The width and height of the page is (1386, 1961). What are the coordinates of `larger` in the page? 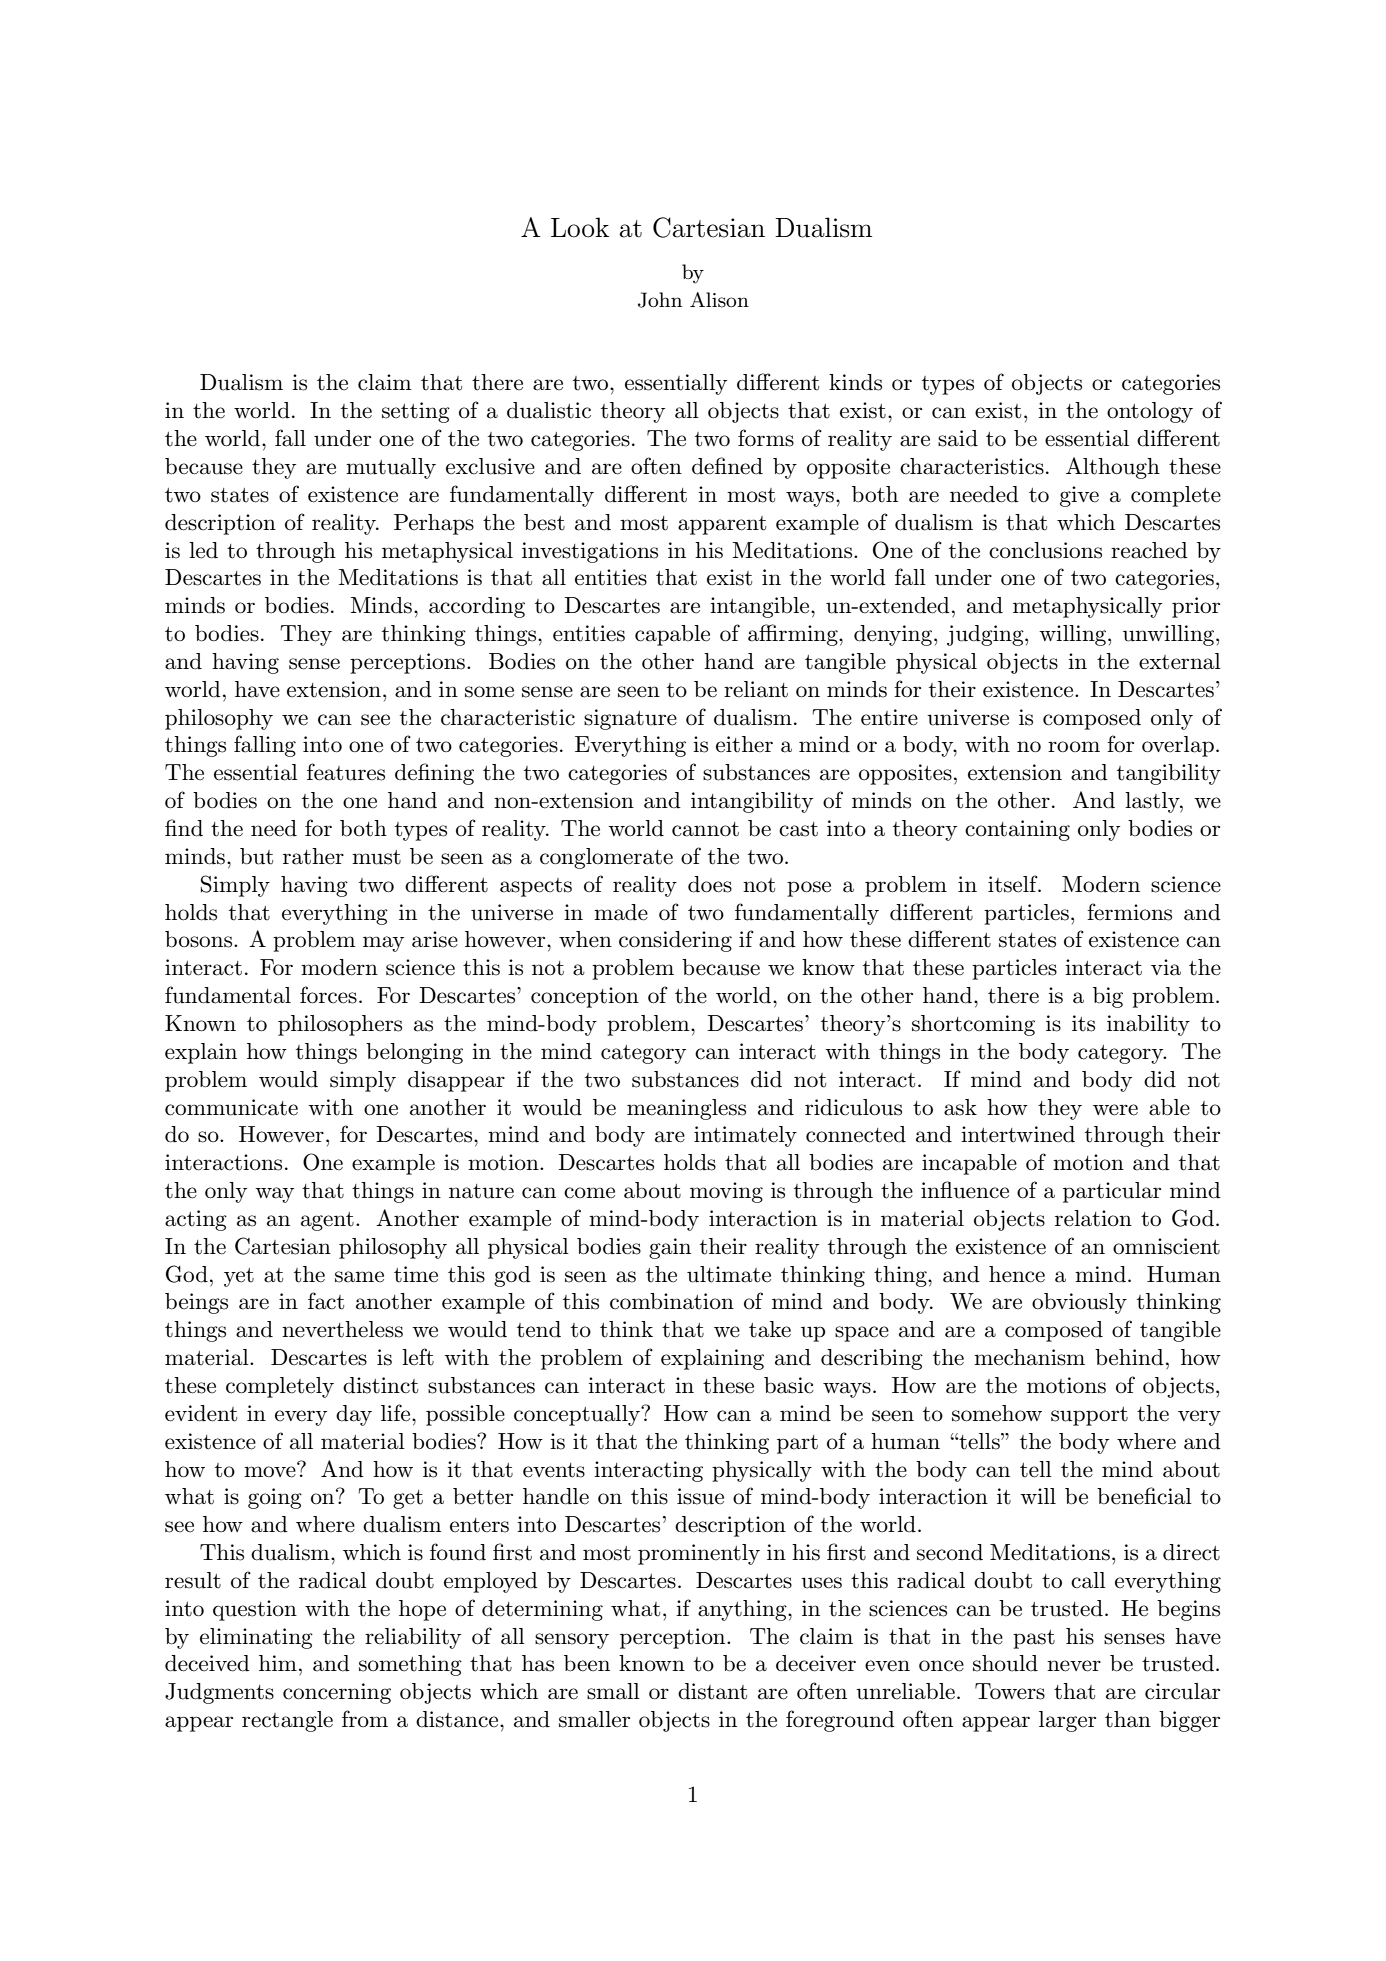 It's located at (1067, 1721).
